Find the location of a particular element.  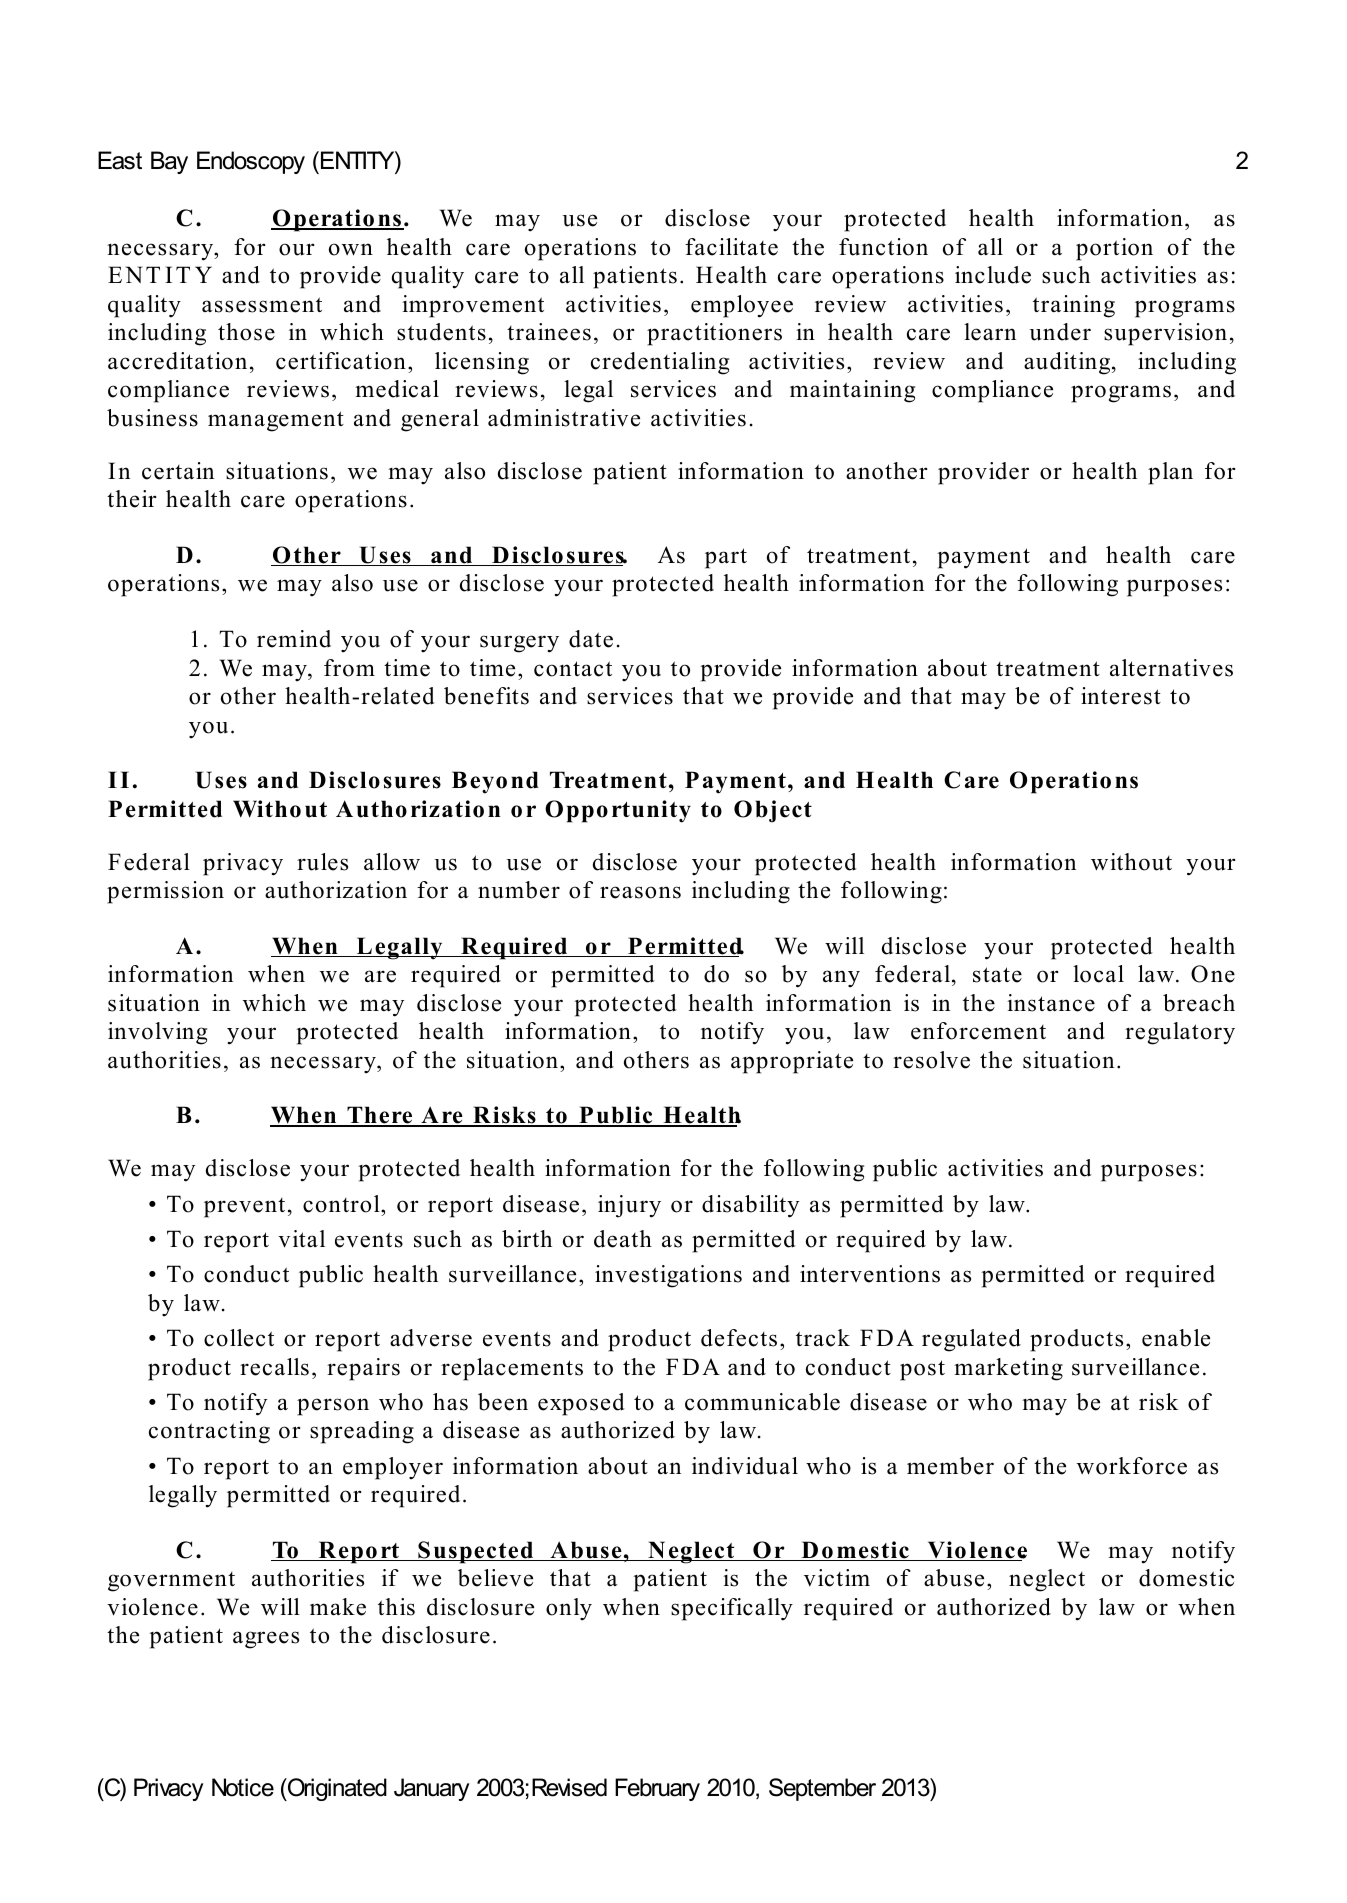

facilitate is located at coordinates (731, 247).
